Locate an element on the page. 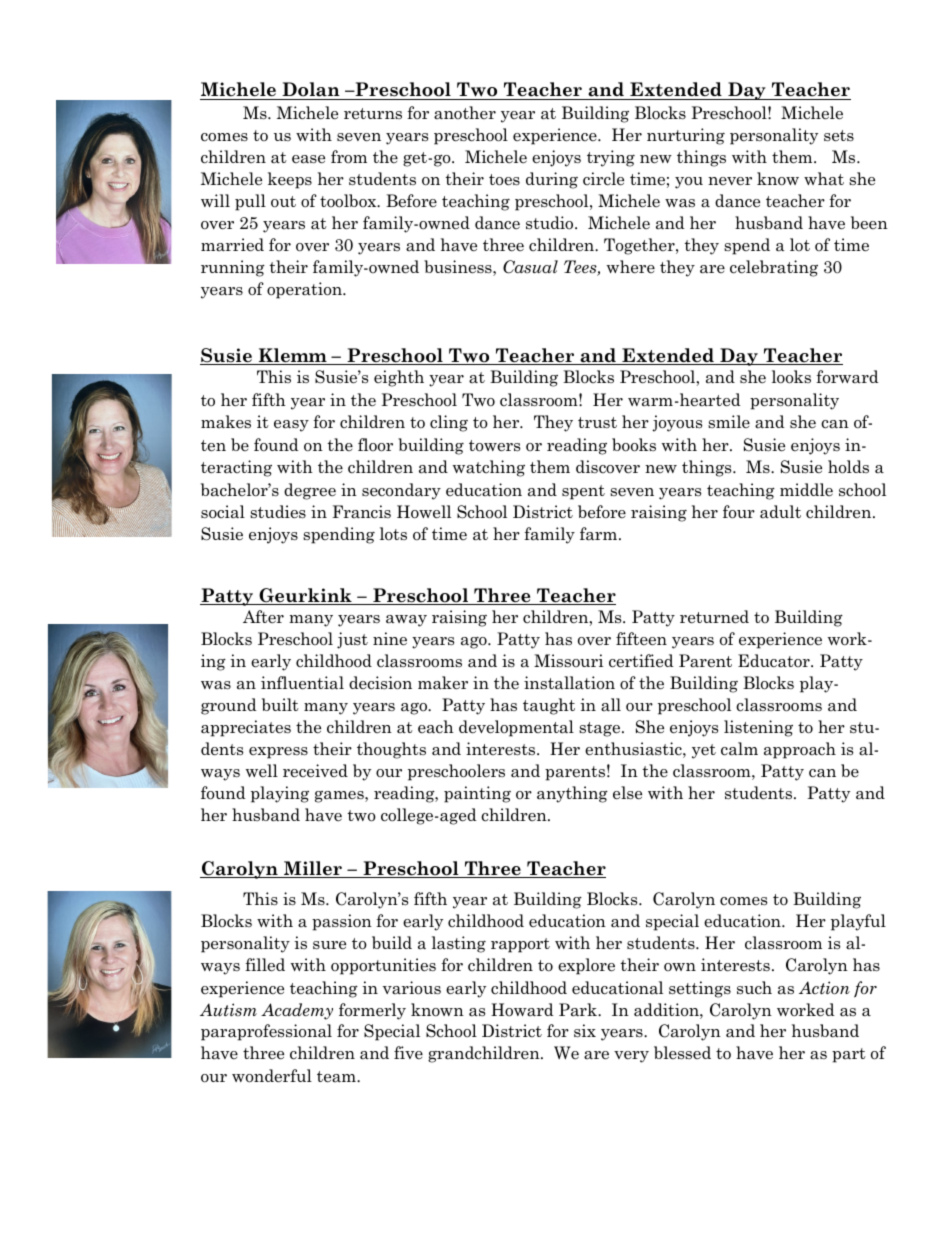 This document has width=952, height=1233. part is located at coordinates (849, 1055).
